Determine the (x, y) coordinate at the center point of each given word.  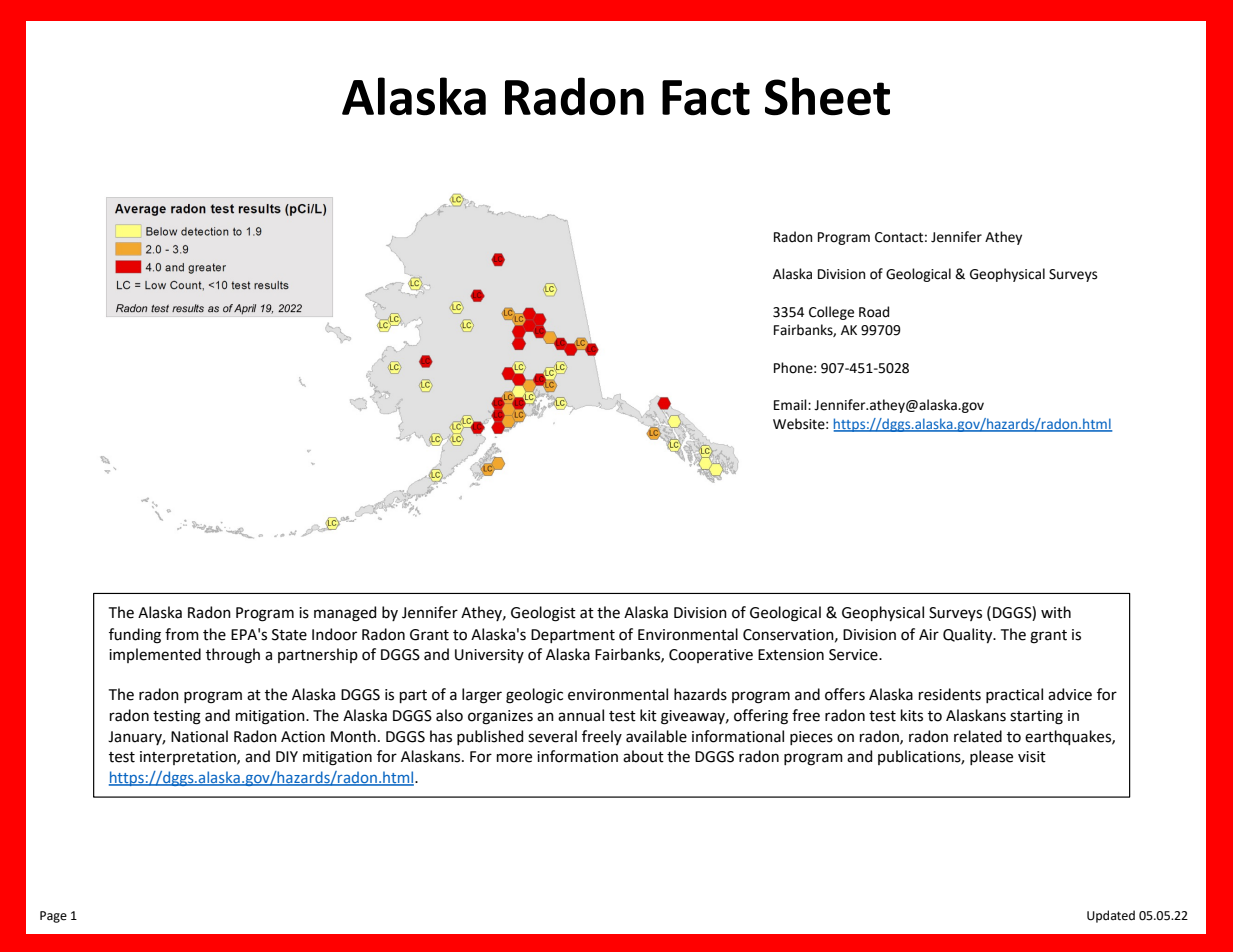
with (1056, 612)
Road (874, 312)
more (514, 758)
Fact (706, 98)
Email (791, 404)
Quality (969, 635)
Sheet (827, 96)
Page (53, 917)
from (182, 634)
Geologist (543, 614)
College (831, 313)
